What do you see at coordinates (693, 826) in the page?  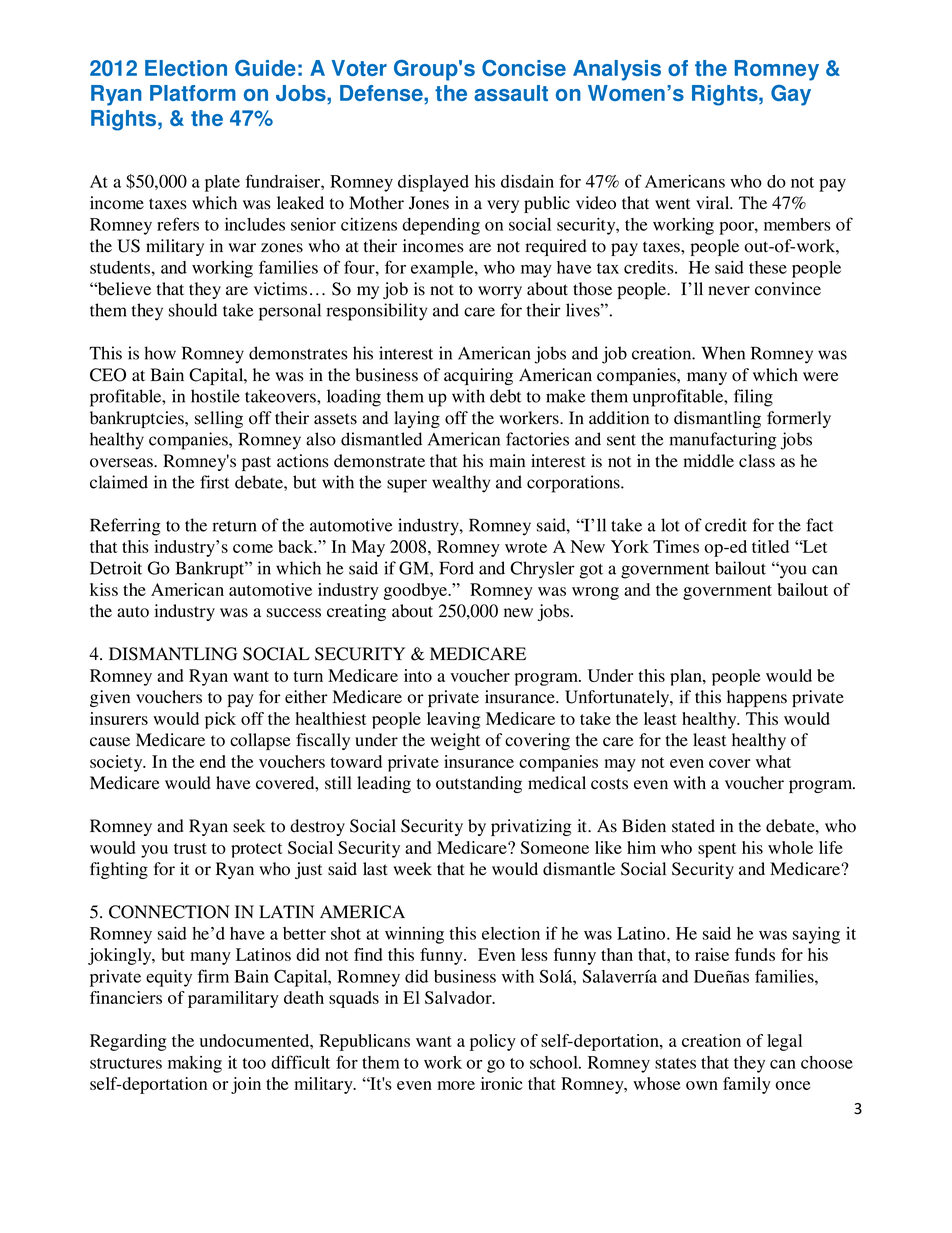 I see `stated` at bounding box center [693, 826].
